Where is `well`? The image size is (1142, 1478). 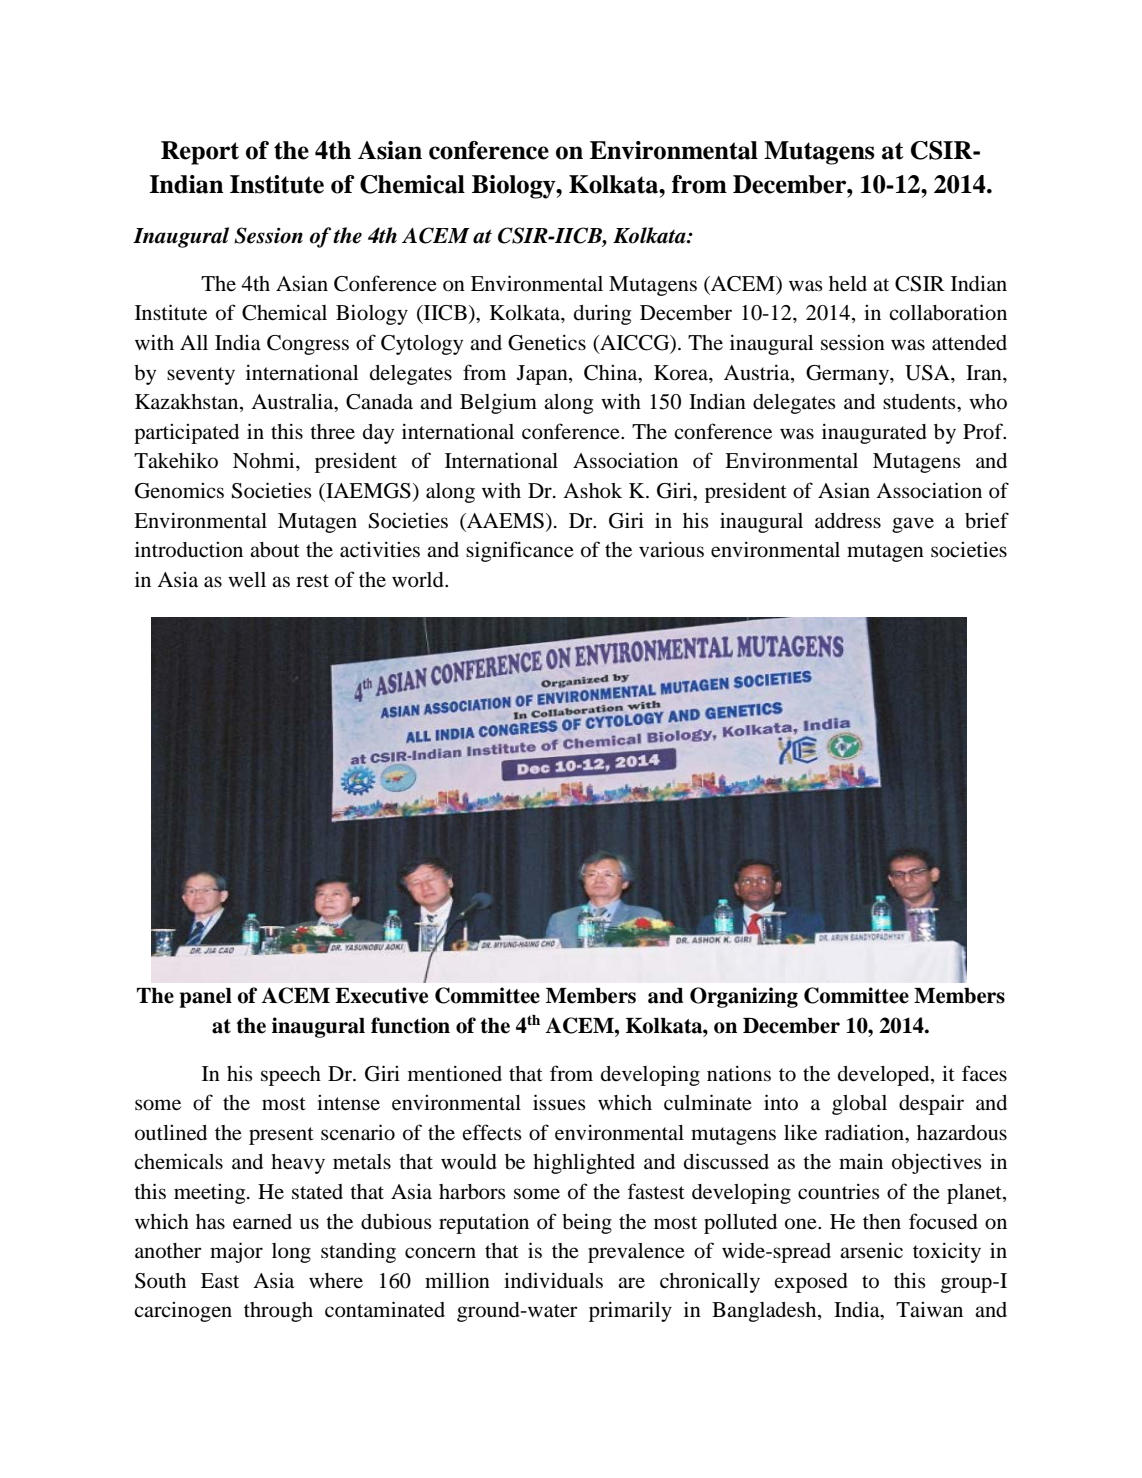 well is located at coordinates (247, 580).
